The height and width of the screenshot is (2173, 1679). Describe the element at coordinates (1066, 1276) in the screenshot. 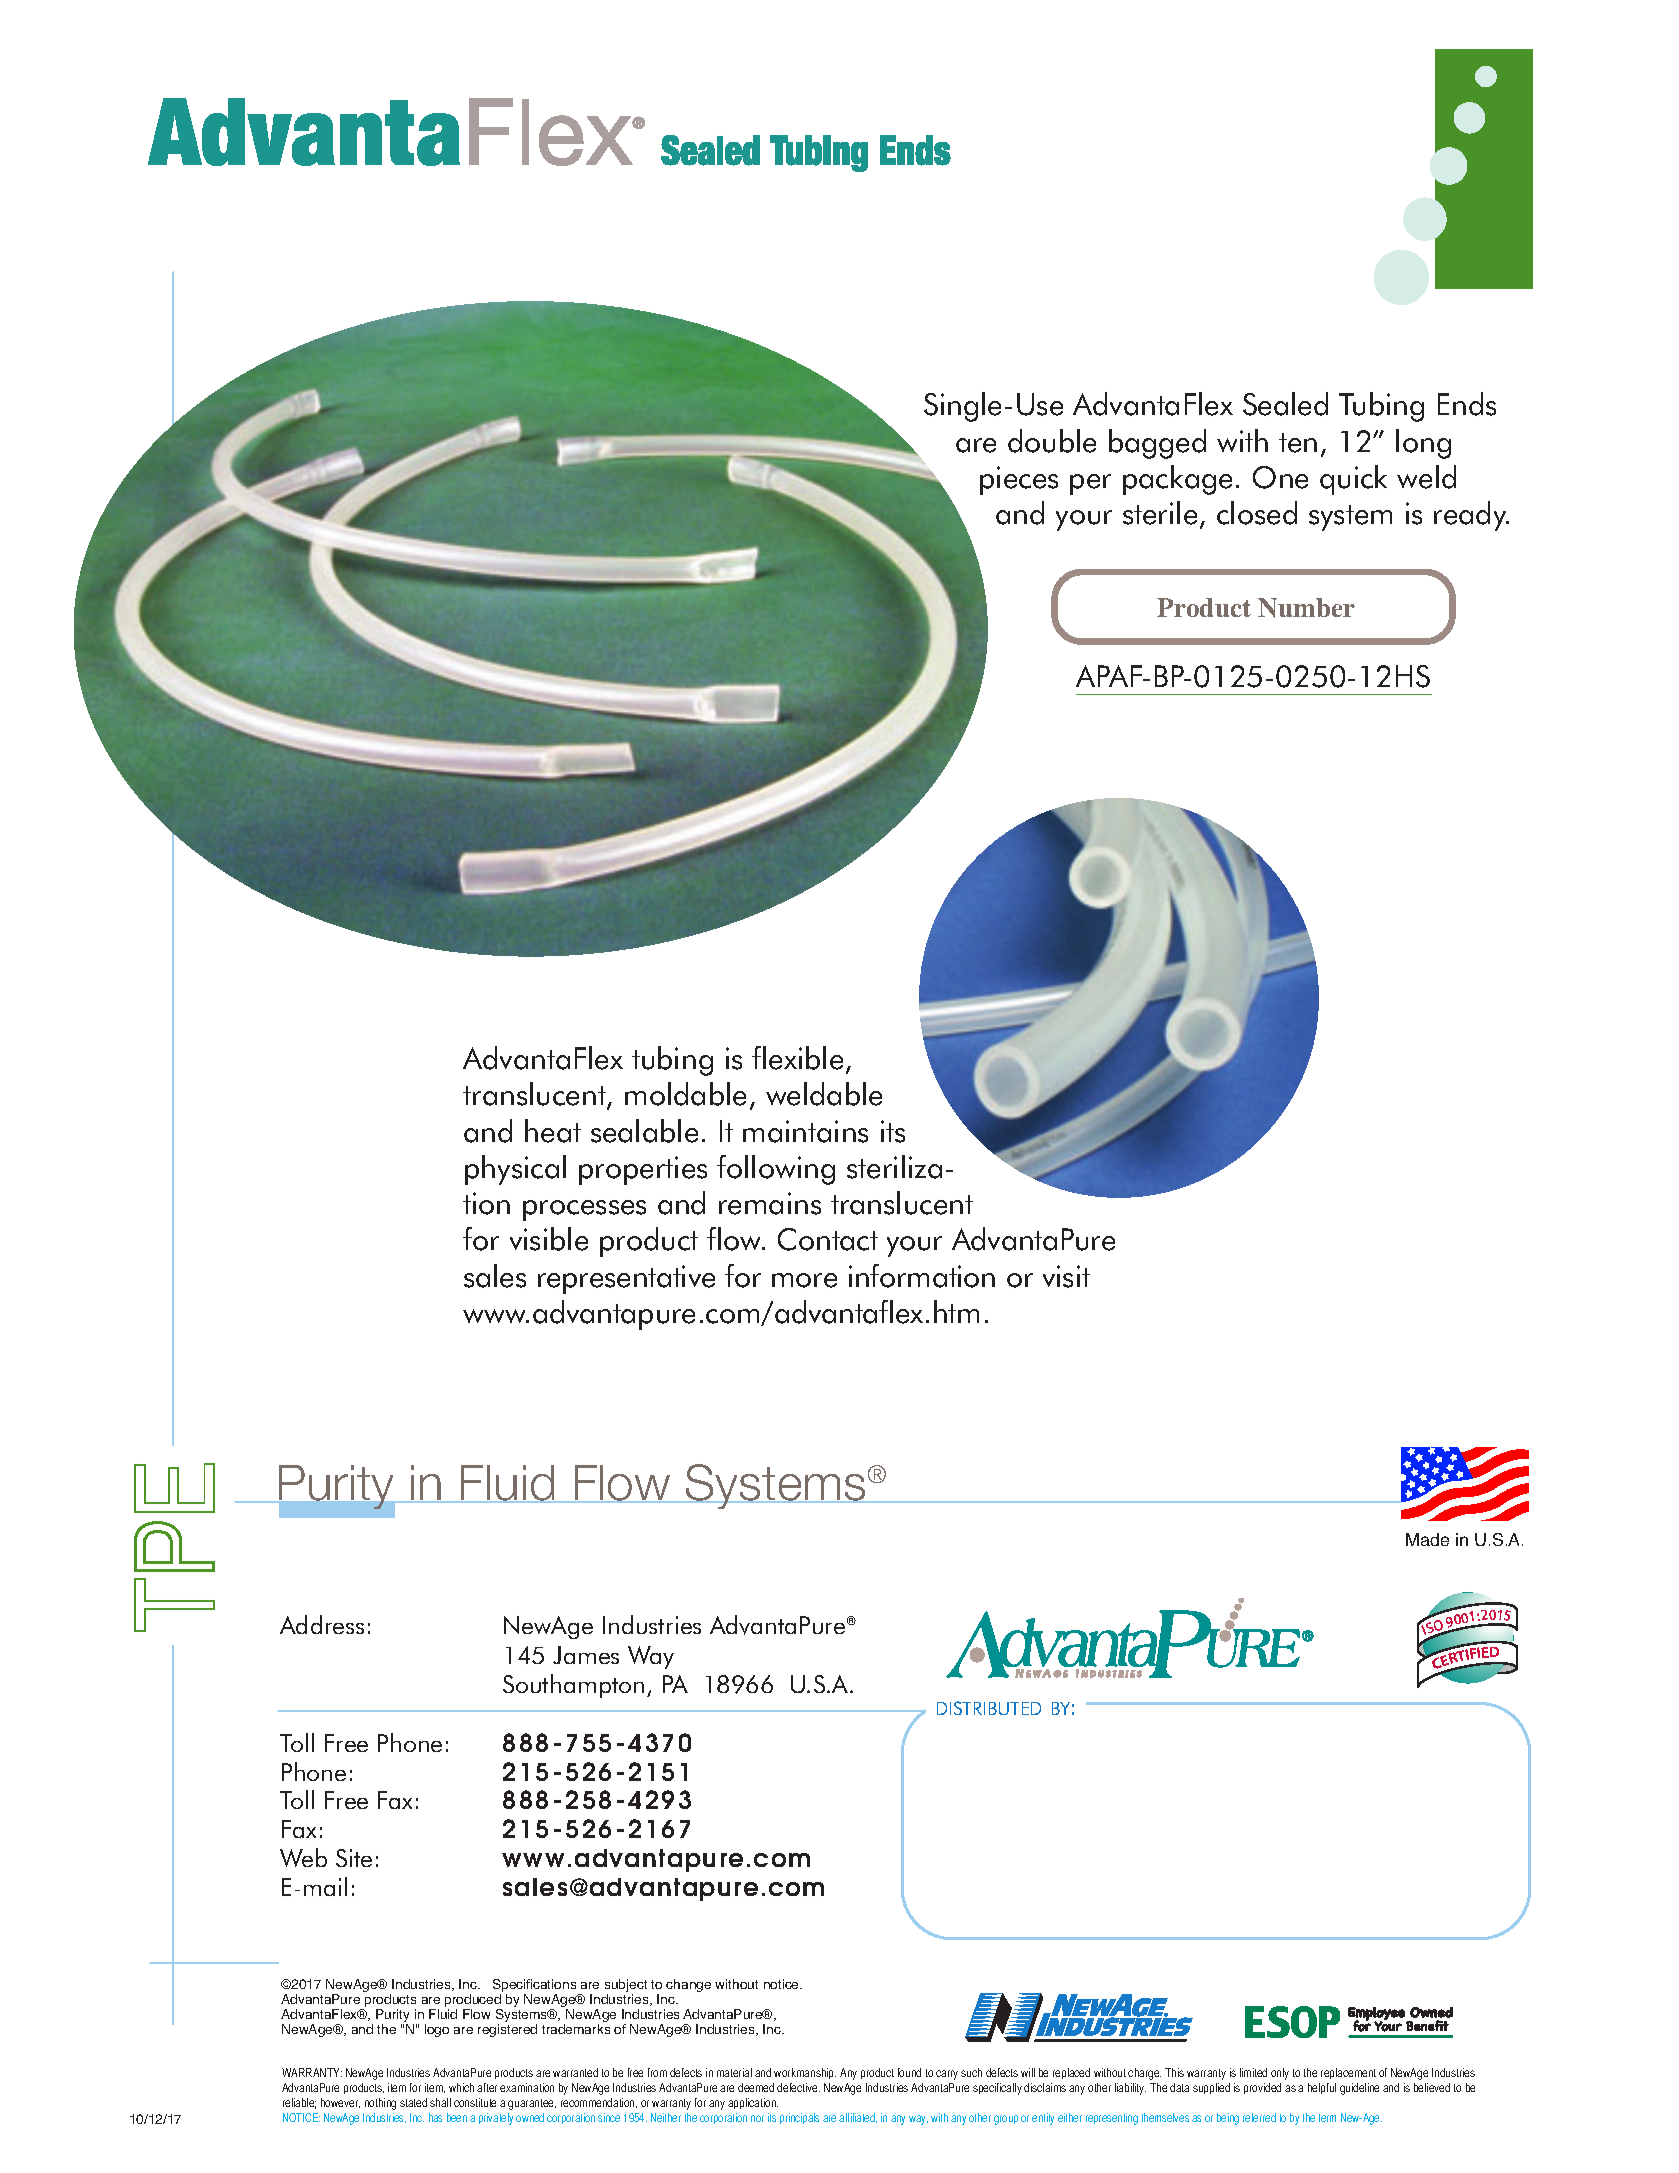

I see `visit` at that location.
